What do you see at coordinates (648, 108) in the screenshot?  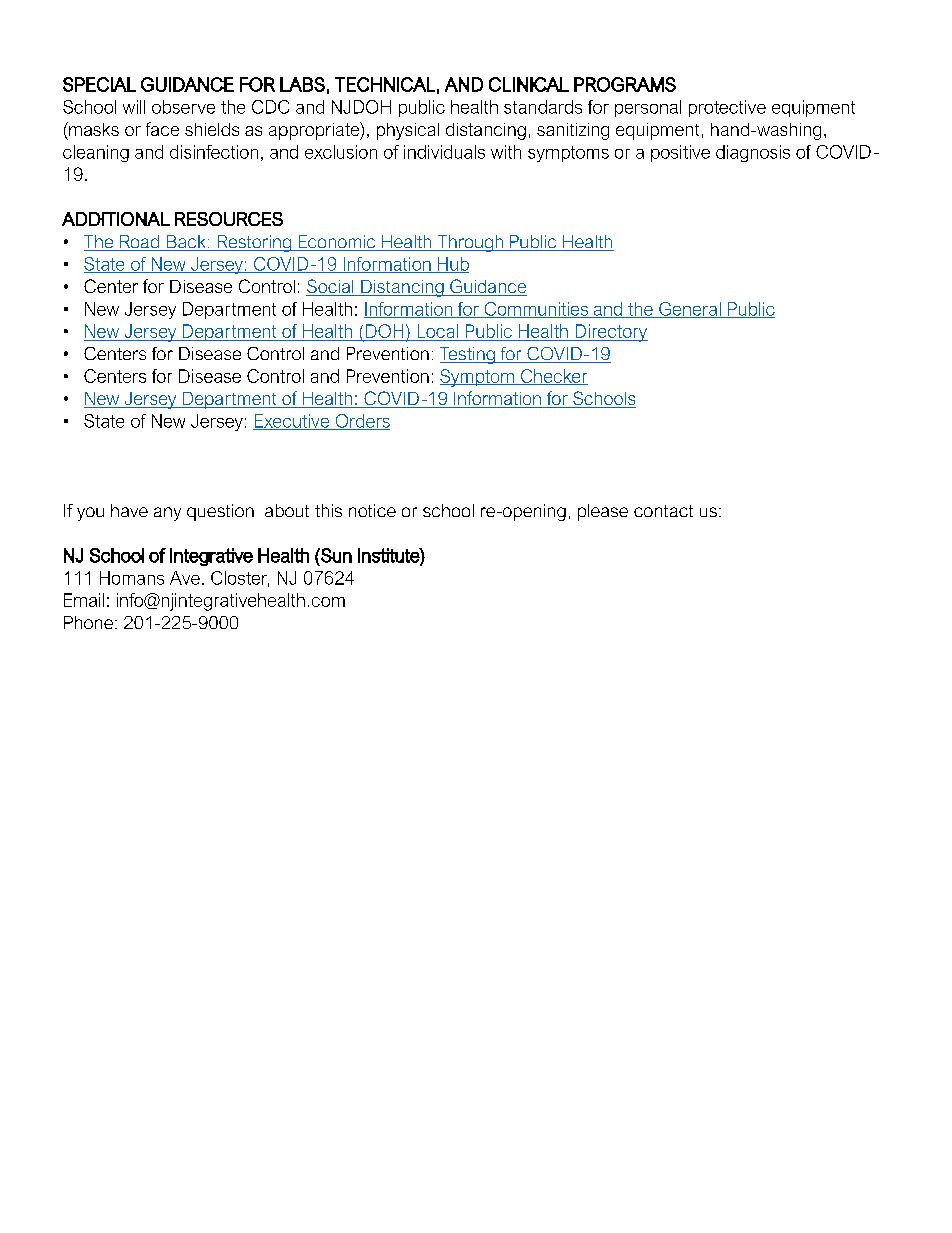 I see `personal` at bounding box center [648, 108].
